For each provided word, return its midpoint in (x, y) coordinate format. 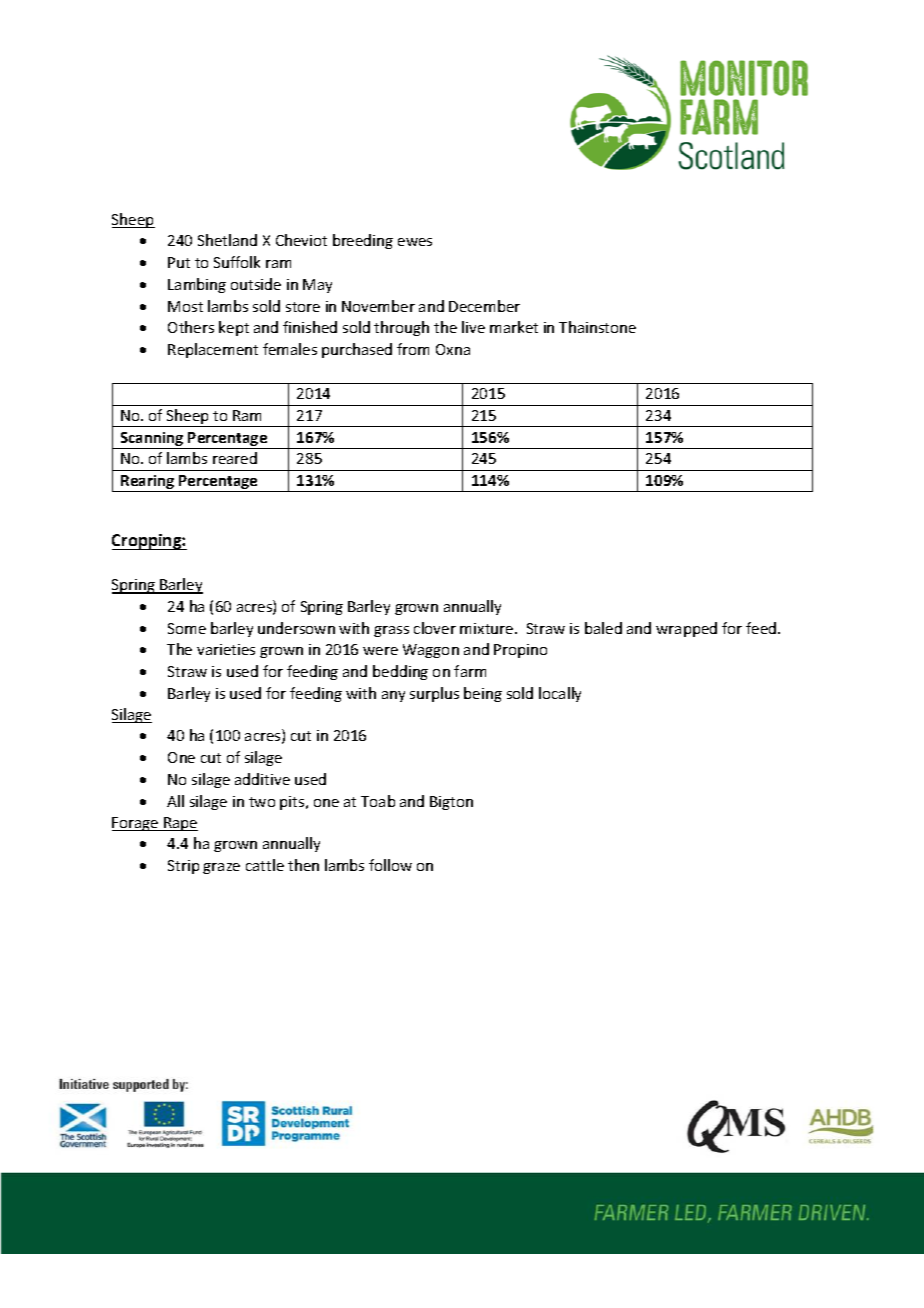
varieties (226, 649)
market (514, 327)
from (413, 349)
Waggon (431, 651)
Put (179, 262)
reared (235, 458)
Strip (183, 867)
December (484, 306)
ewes (415, 242)
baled (603, 628)
